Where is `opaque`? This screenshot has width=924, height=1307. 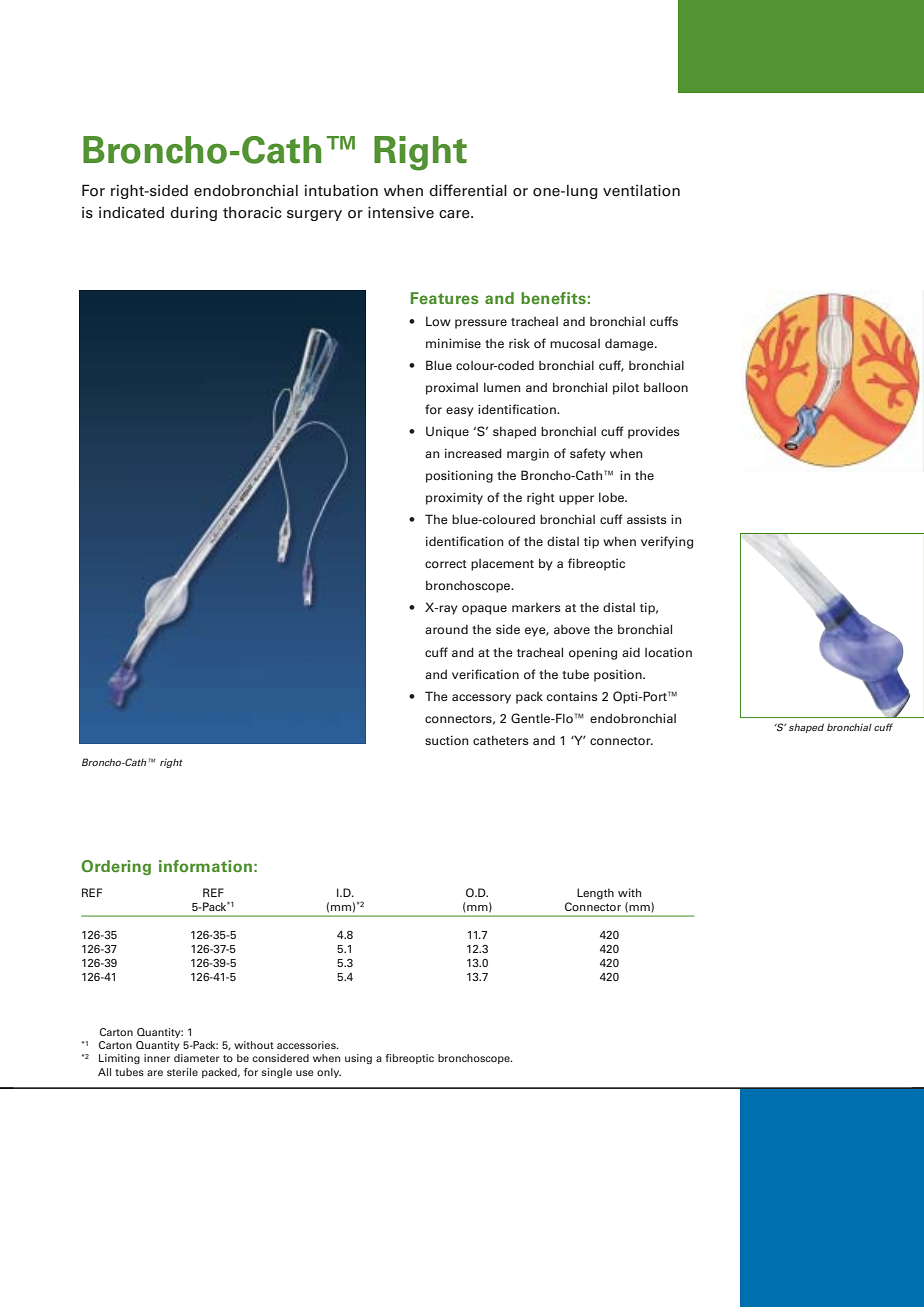
opaque is located at coordinates (484, 610).
